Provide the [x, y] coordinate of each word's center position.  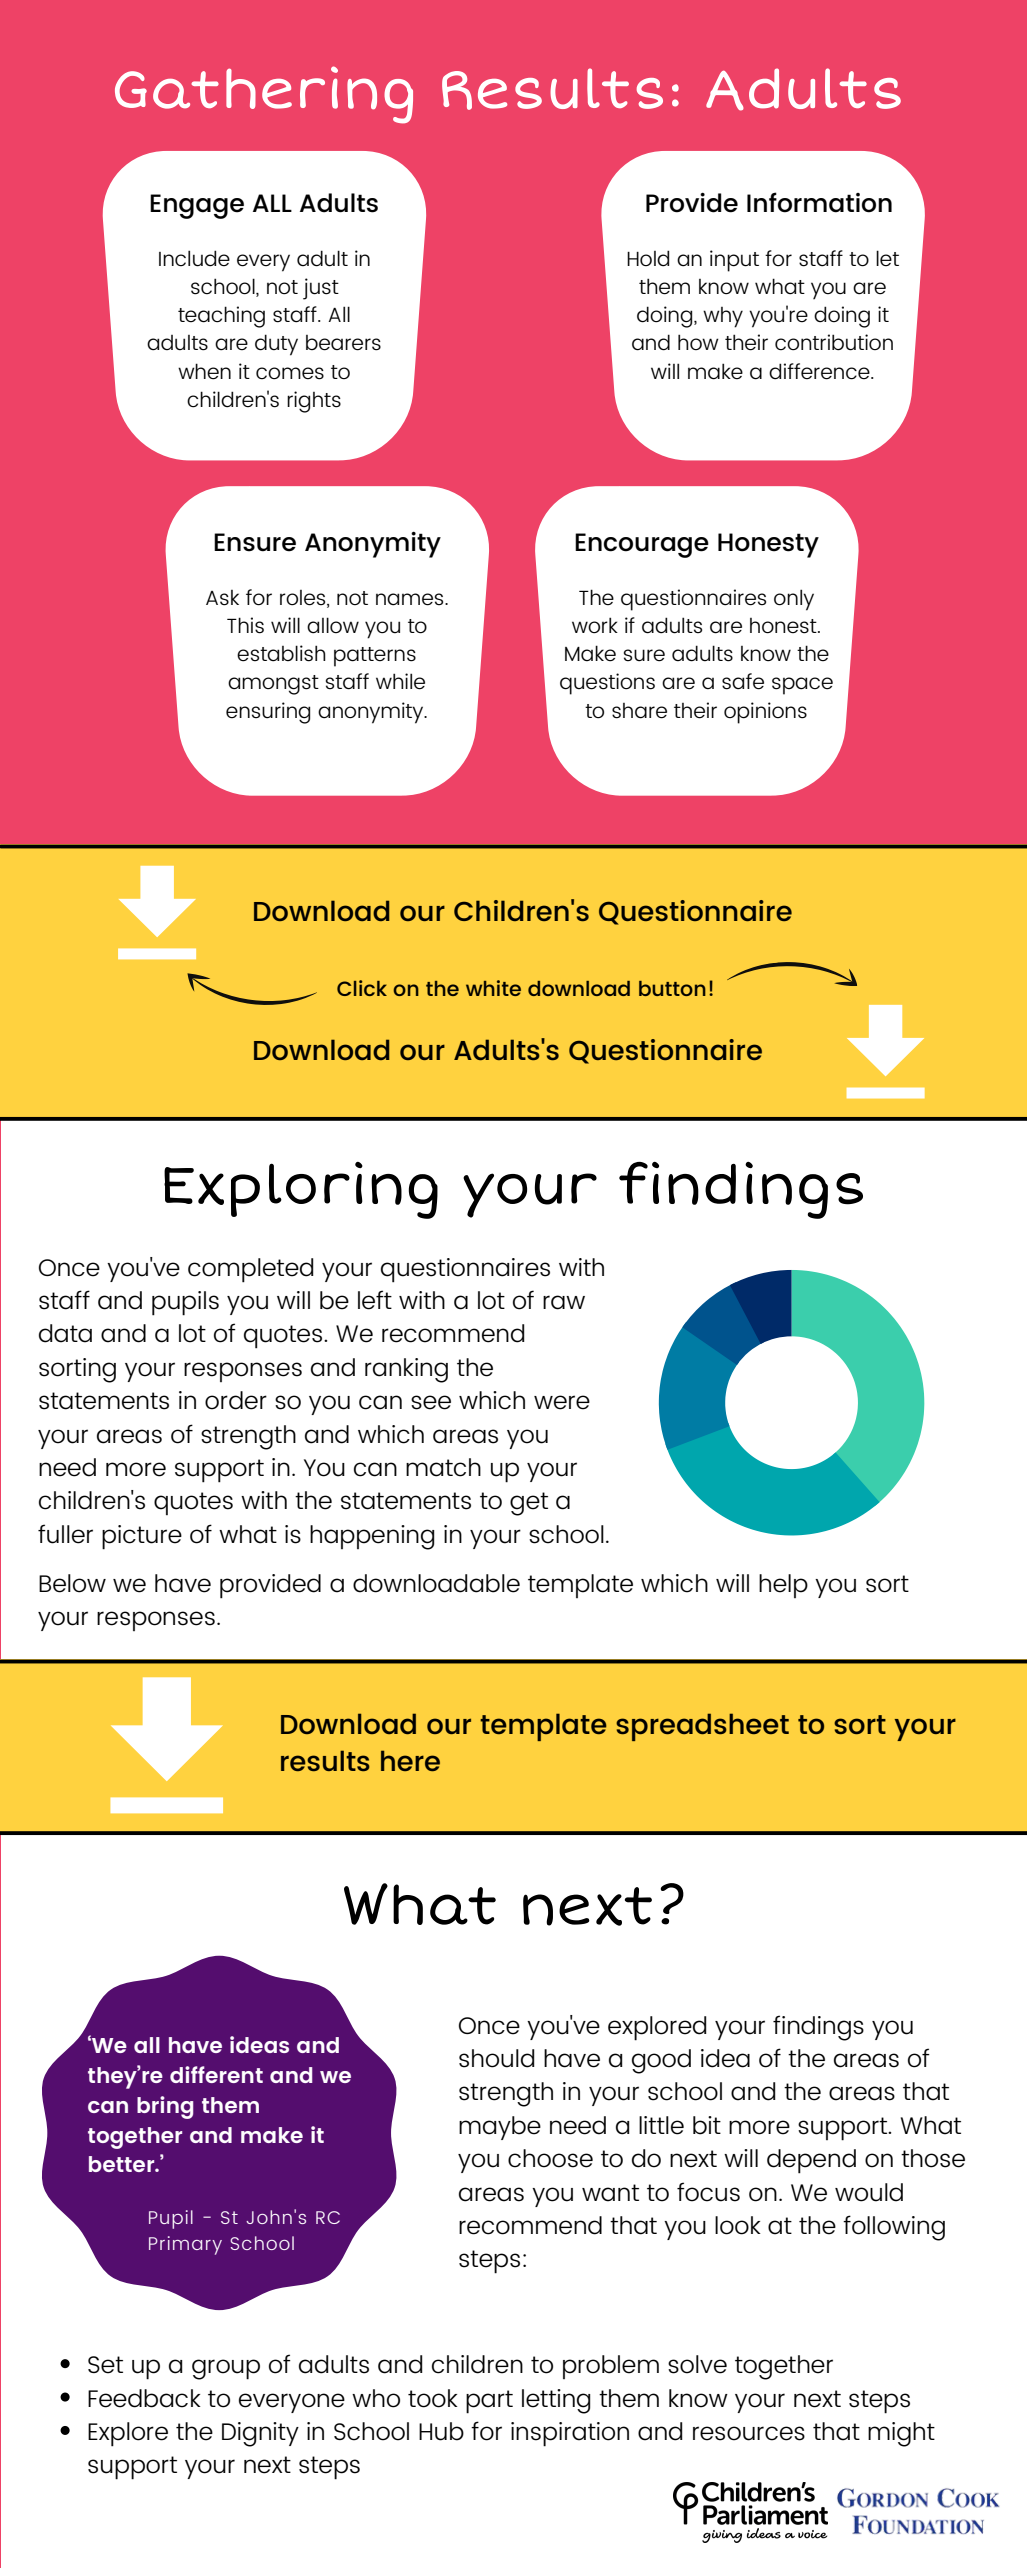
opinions [765, 713]
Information [819, 202]
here [410, 1760]
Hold [648, 258]
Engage [197, 206]
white [493, 988]
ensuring [268, 713]
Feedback [144, 2398]
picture [142, 1537]
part [489, 2402]
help [783, 1586]
